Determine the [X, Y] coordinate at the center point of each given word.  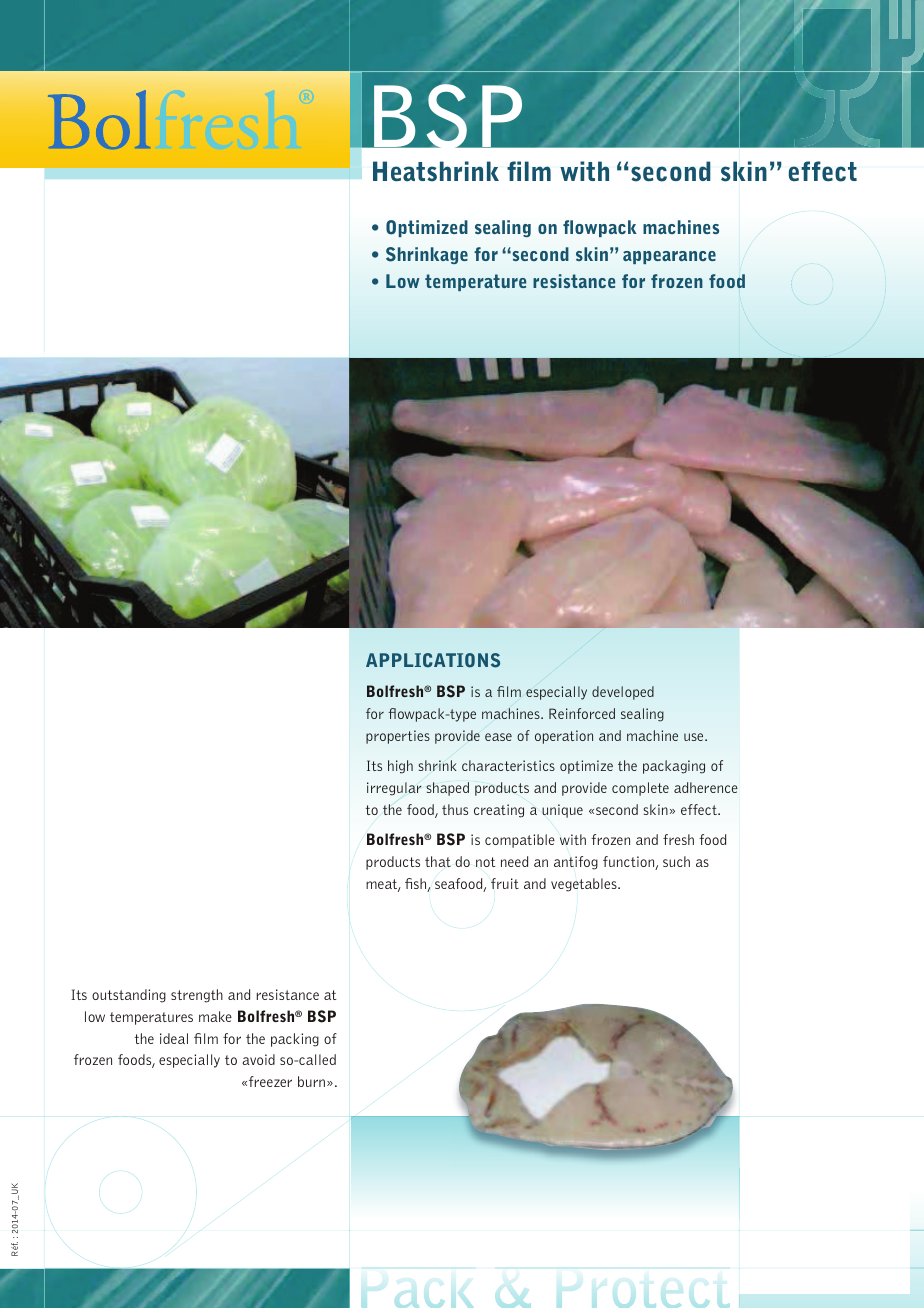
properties [398, 737]
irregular [394, 789]
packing [295, 1040]
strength [197, 996]
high [400, 767]
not [486, 862]
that [438, 861]
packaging [674, 767]
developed [623, 693]
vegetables [585, 885]
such [676, 861]
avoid [258, 1059]
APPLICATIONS [433, 660]
